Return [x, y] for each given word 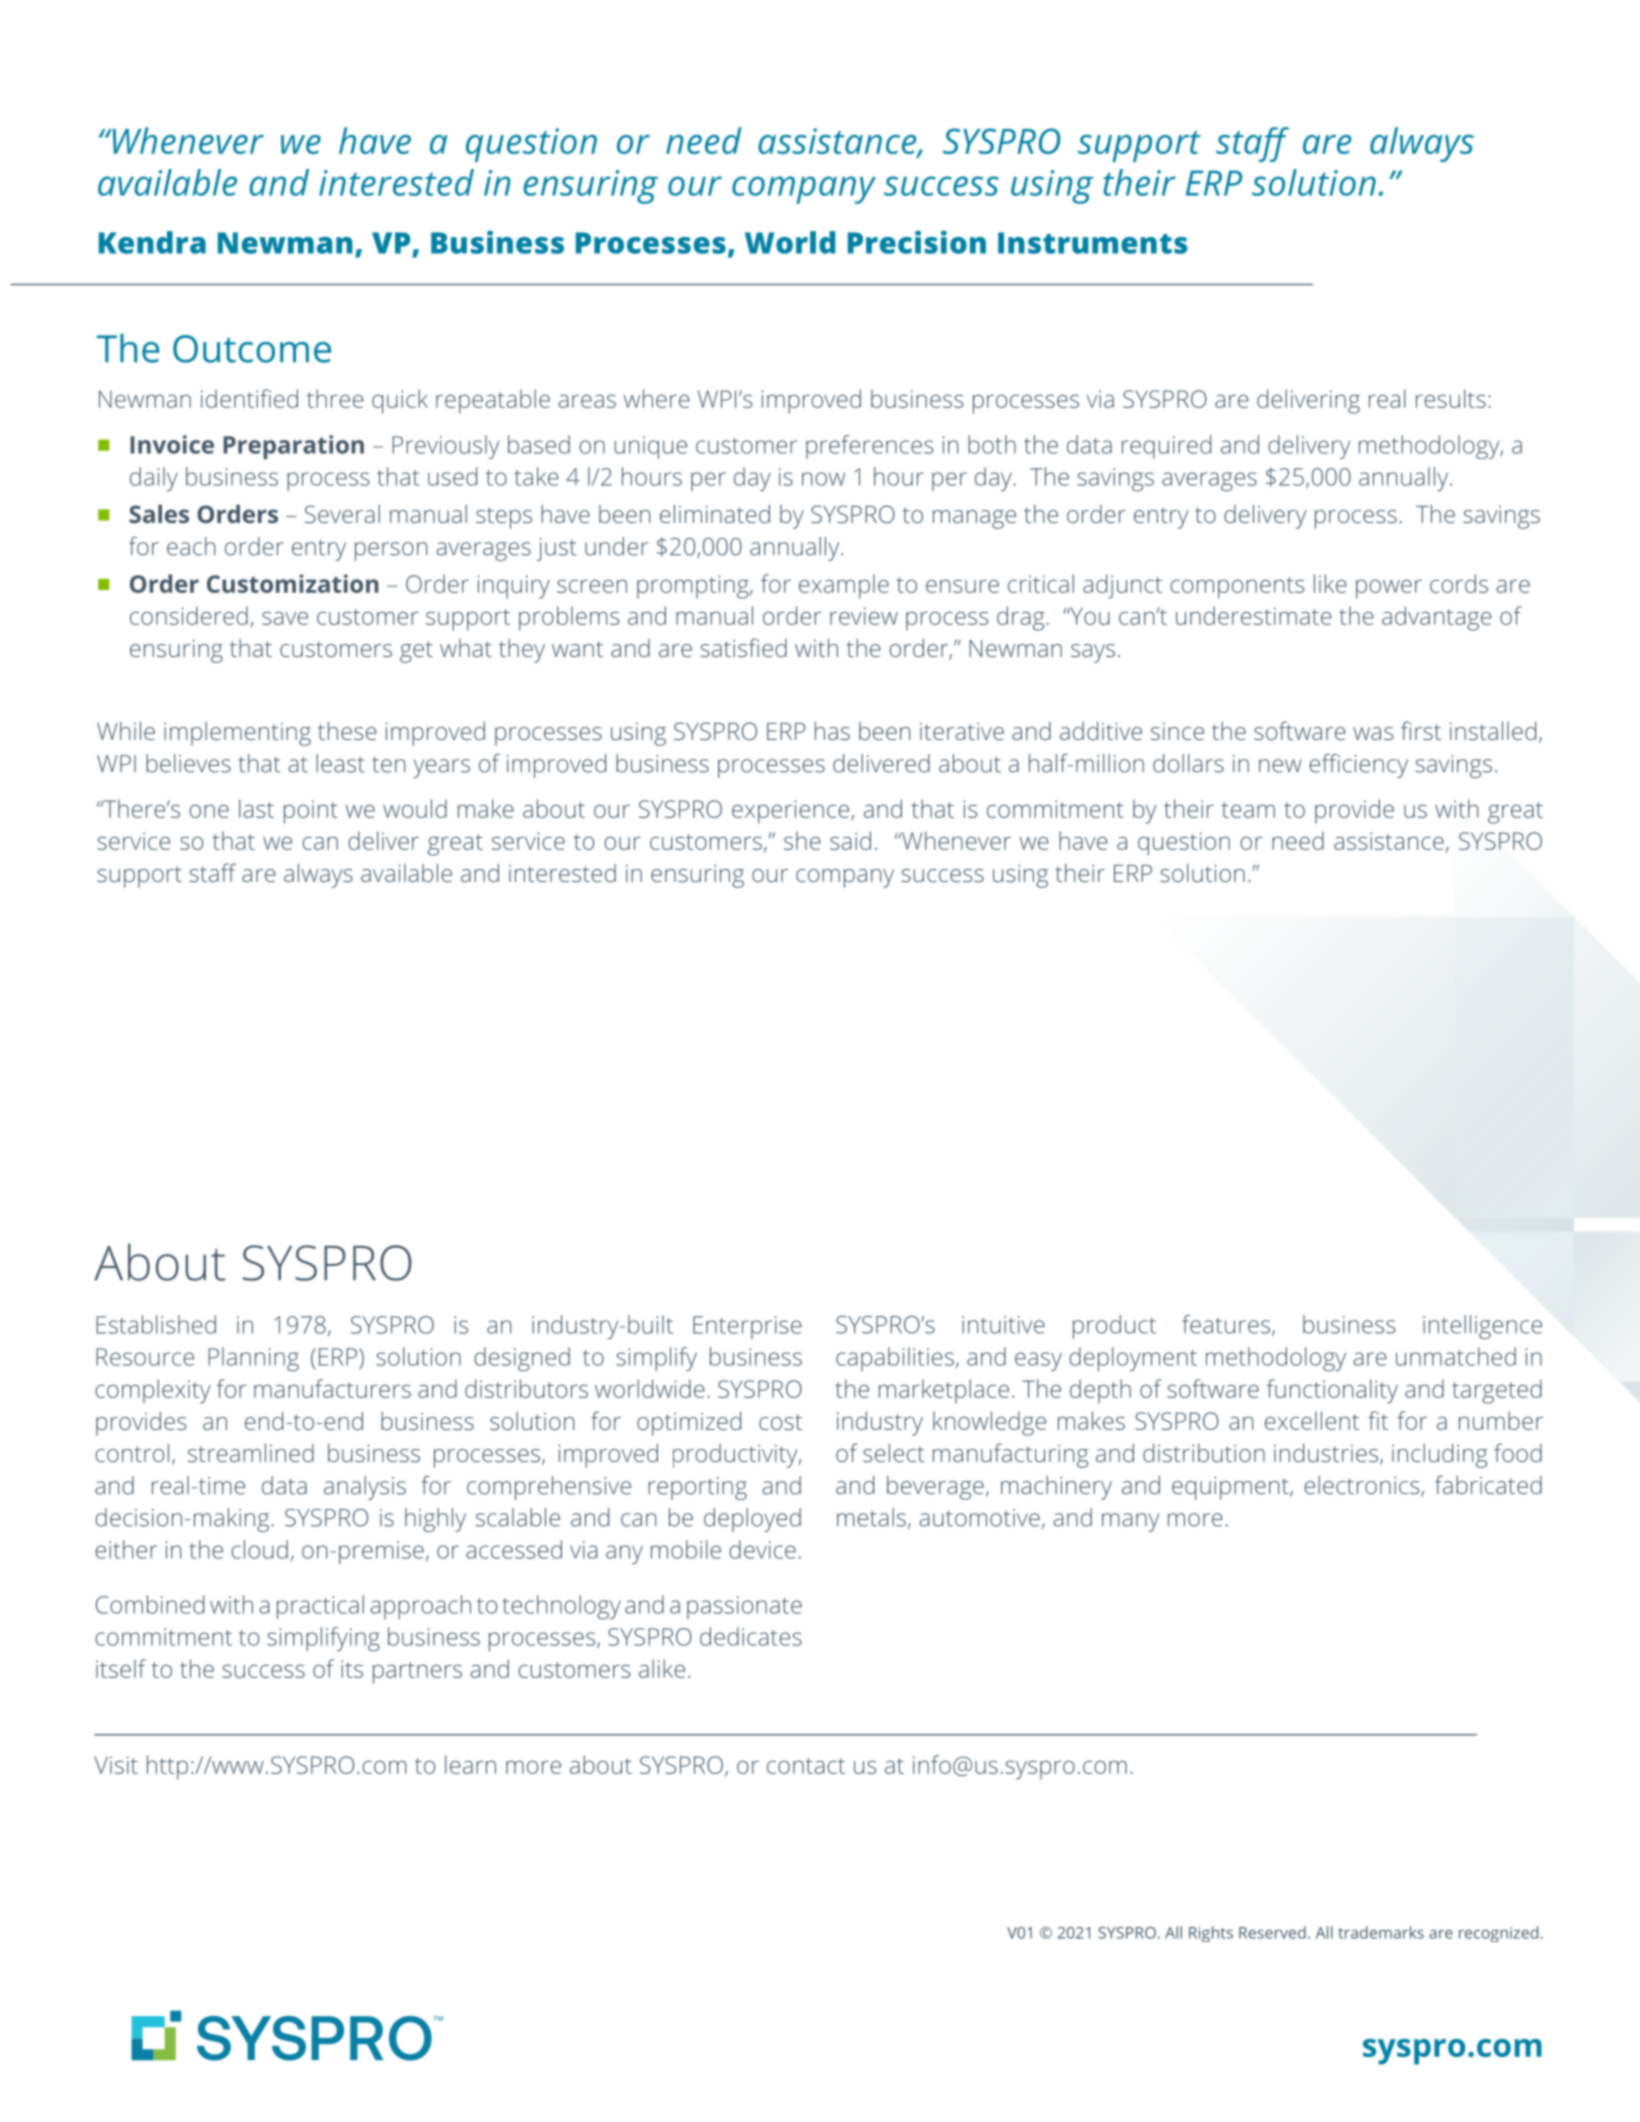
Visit [116, 1765]
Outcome [252, 349]
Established [156, 1324]
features [1226, 1324]
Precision [917, 242]
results [1451, 398]
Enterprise [747, 1327]
